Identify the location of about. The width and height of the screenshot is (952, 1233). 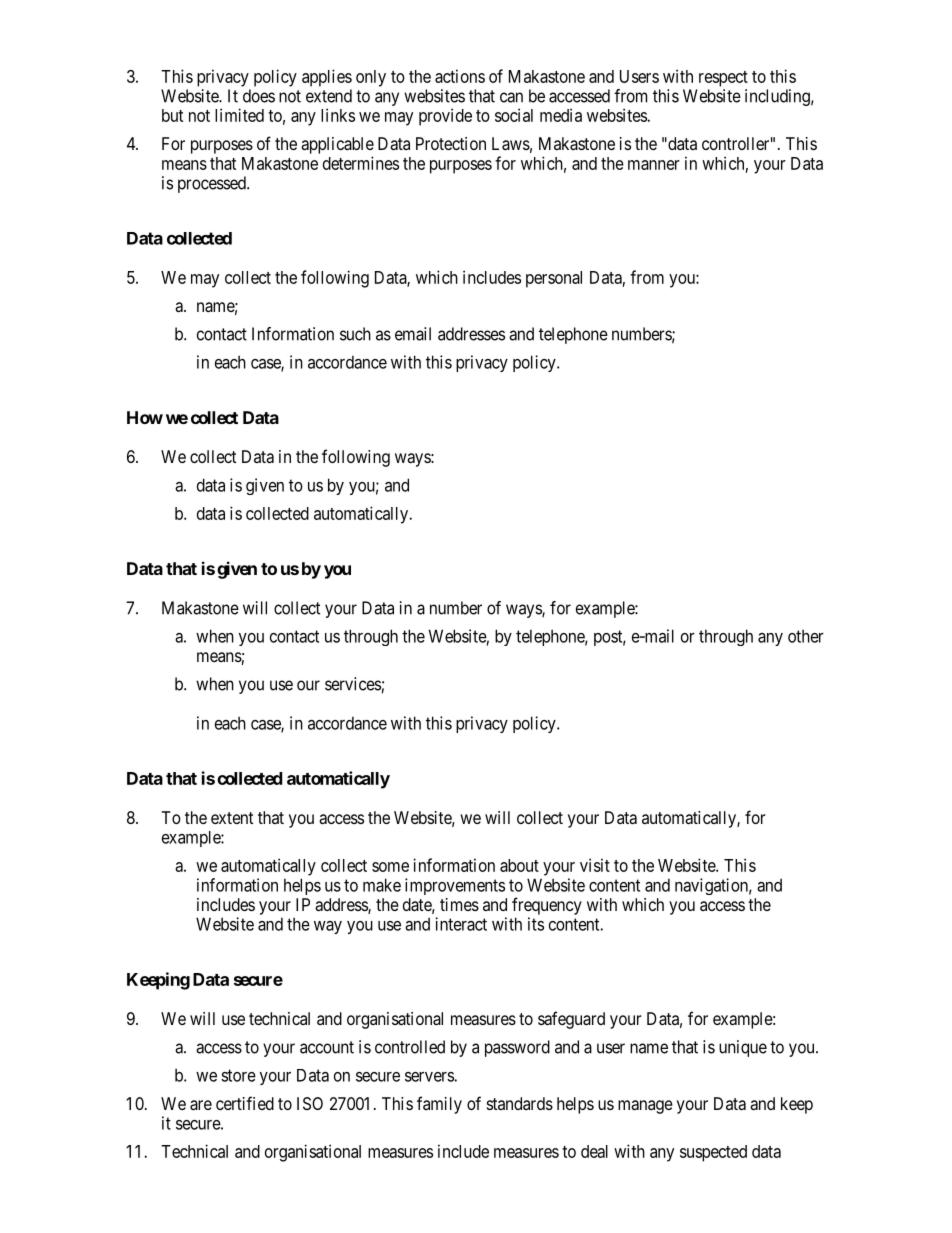
(519, 865).
